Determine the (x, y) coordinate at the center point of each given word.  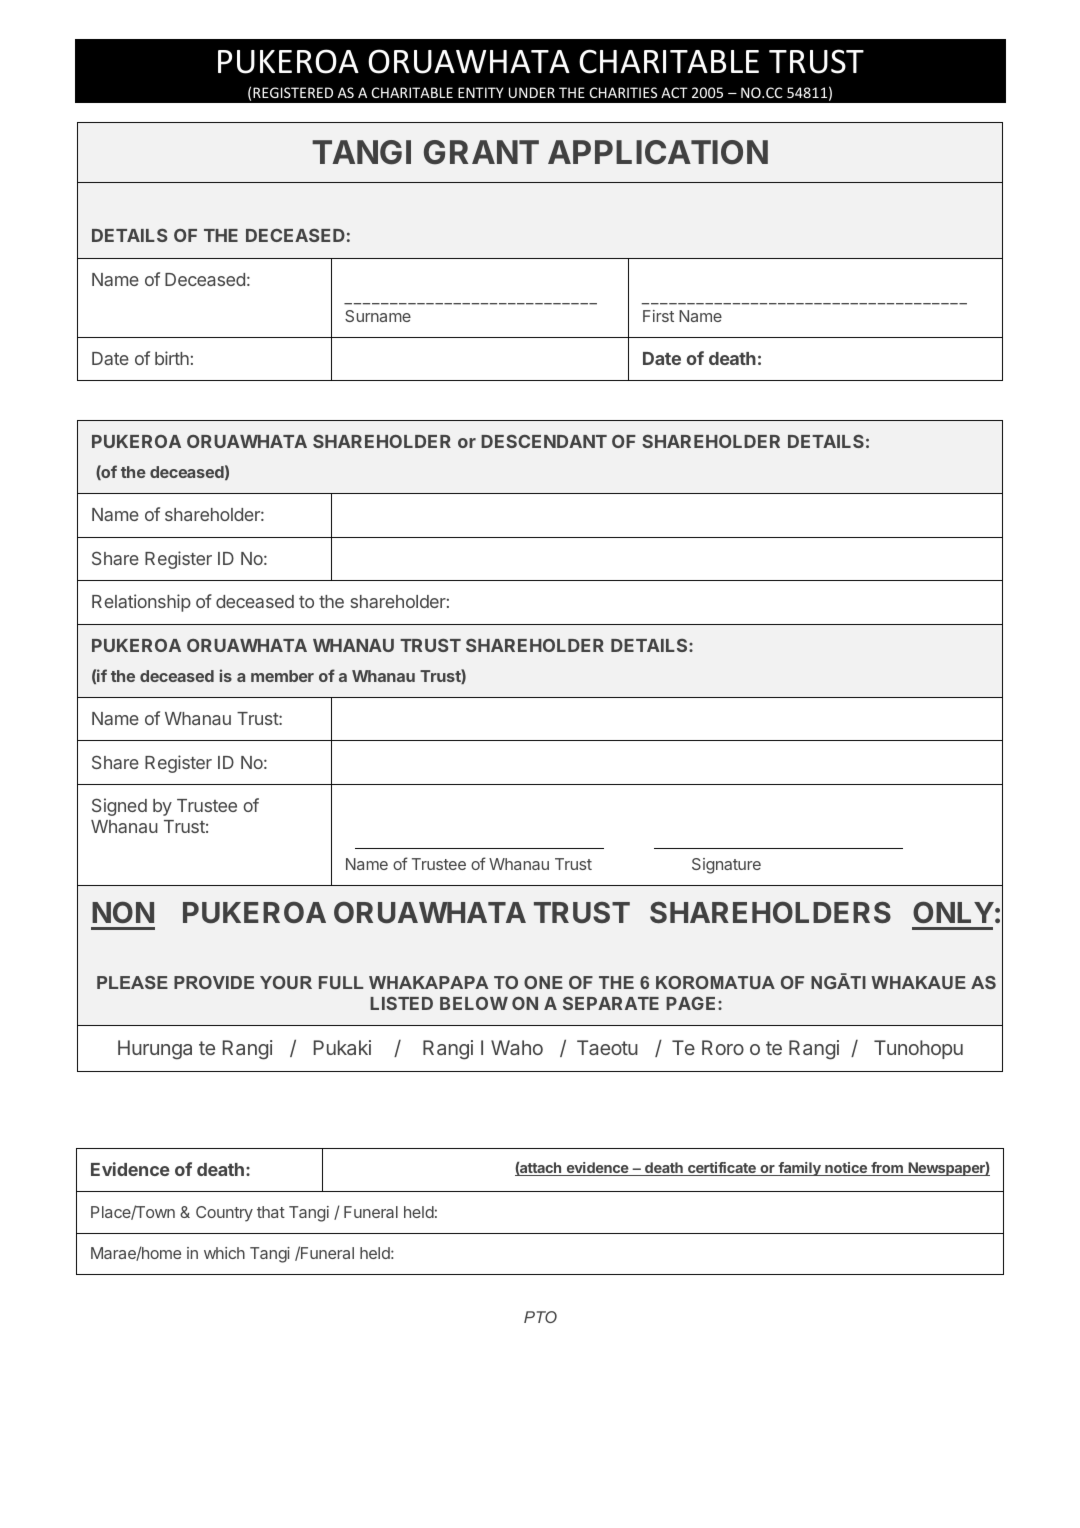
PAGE (692, 1003)
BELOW (474, 1003)
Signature (726, 866)
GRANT (481, 152)
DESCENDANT (544, 441)
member (282, 676)
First (658, 316)
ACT (674, 92)
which (224, 1253)
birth (172, 358)
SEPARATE (611, 1003)
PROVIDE (214, 982)
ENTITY (480, 92)
